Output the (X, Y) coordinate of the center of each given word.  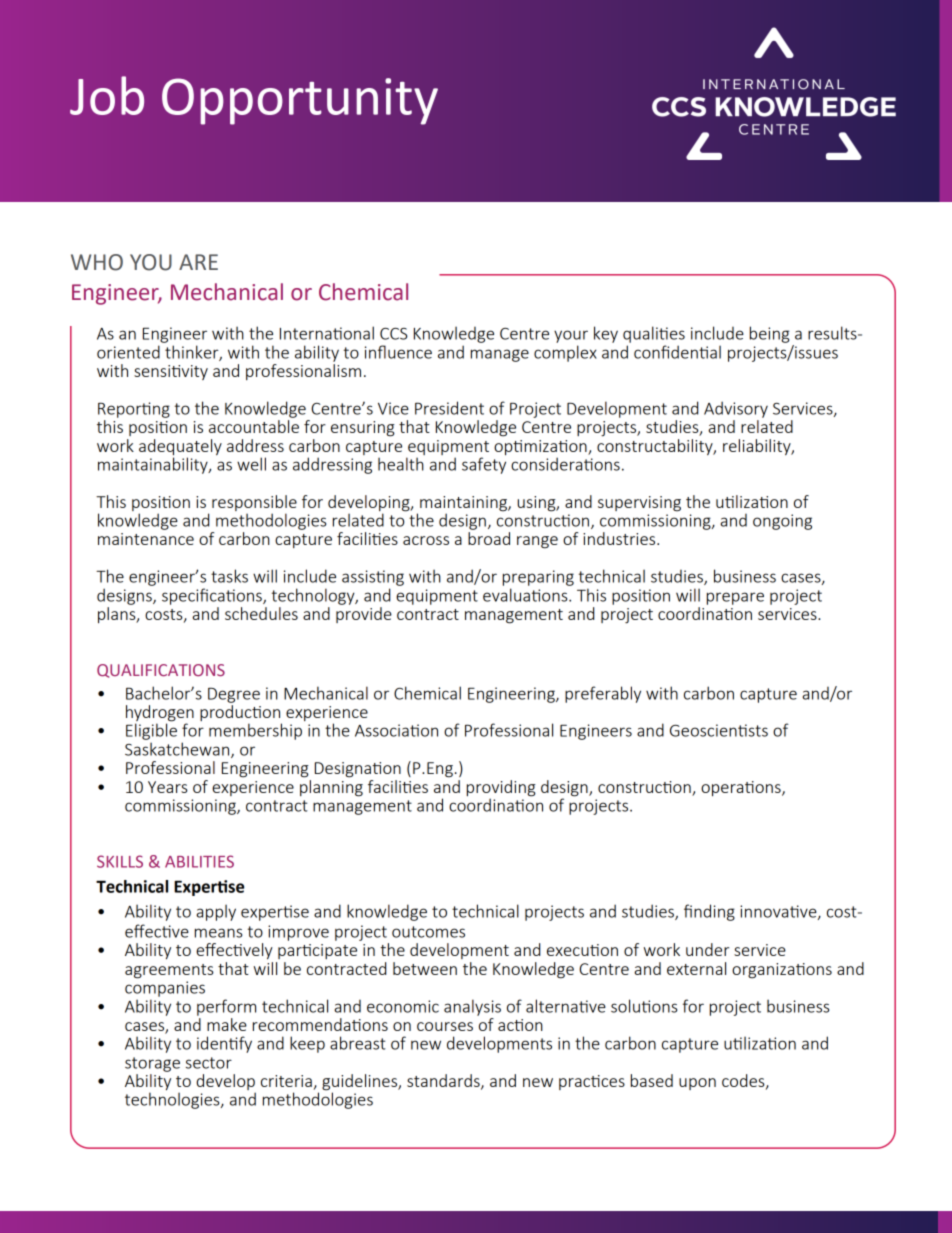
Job (107, 95)
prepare (735, 598)
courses (445, 1026)
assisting (373, 578)
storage (152, 1064)
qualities (654, 336)
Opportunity (300, 101)
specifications (213, 596)
